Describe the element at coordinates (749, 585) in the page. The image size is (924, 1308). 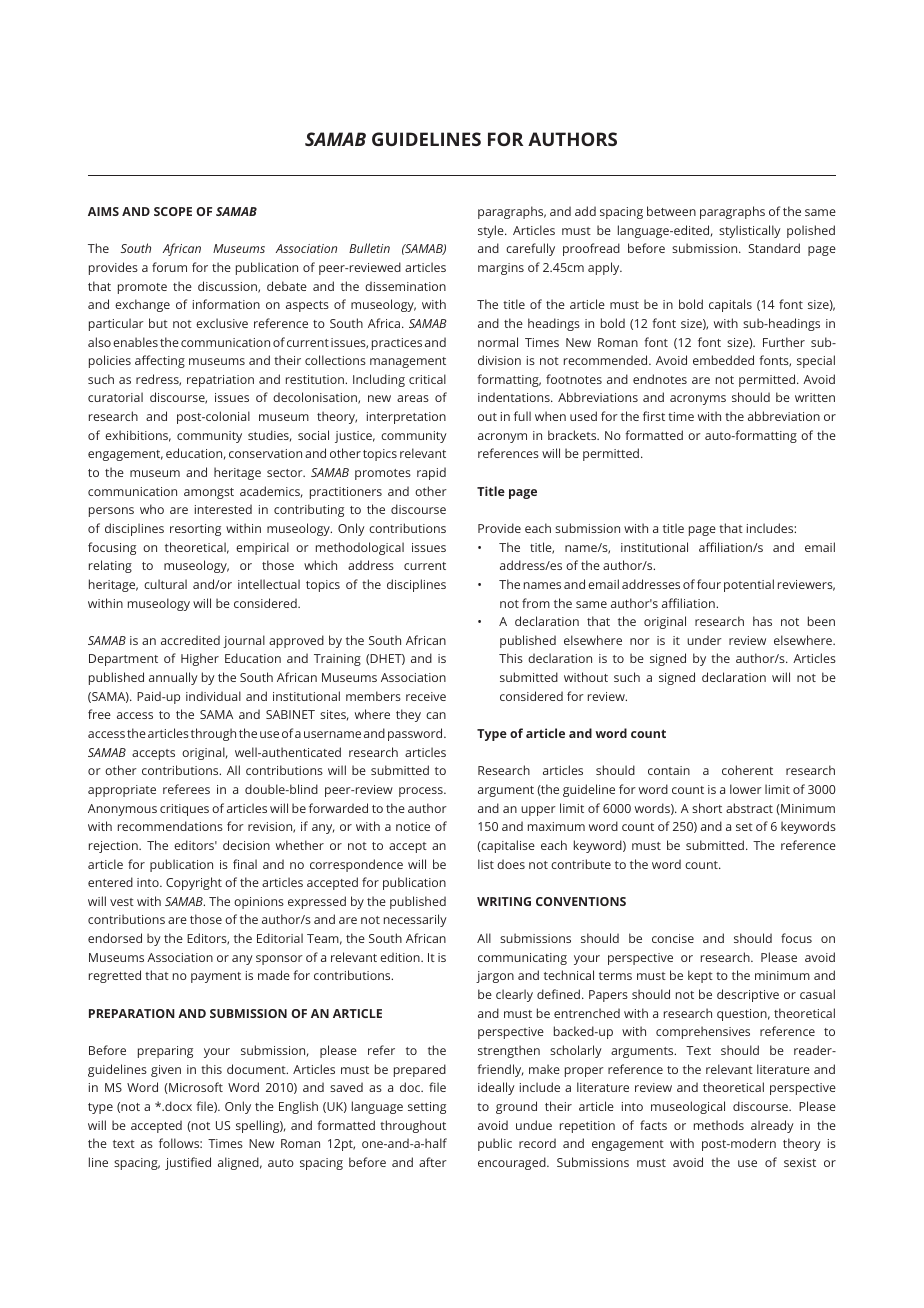
I see `potential` at that location.
